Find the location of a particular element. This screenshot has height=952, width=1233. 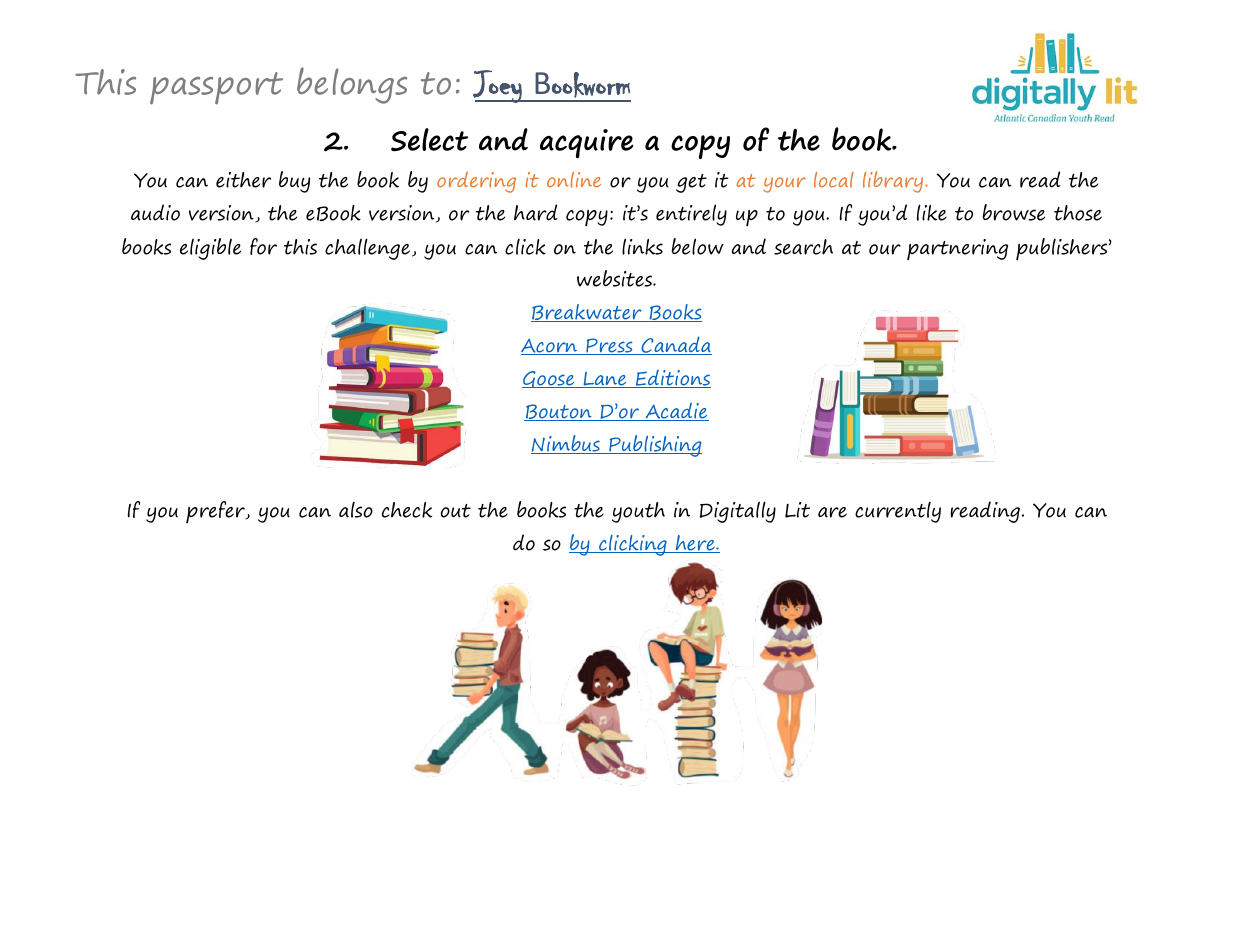

prefer is located at coordinates (216, 512).
